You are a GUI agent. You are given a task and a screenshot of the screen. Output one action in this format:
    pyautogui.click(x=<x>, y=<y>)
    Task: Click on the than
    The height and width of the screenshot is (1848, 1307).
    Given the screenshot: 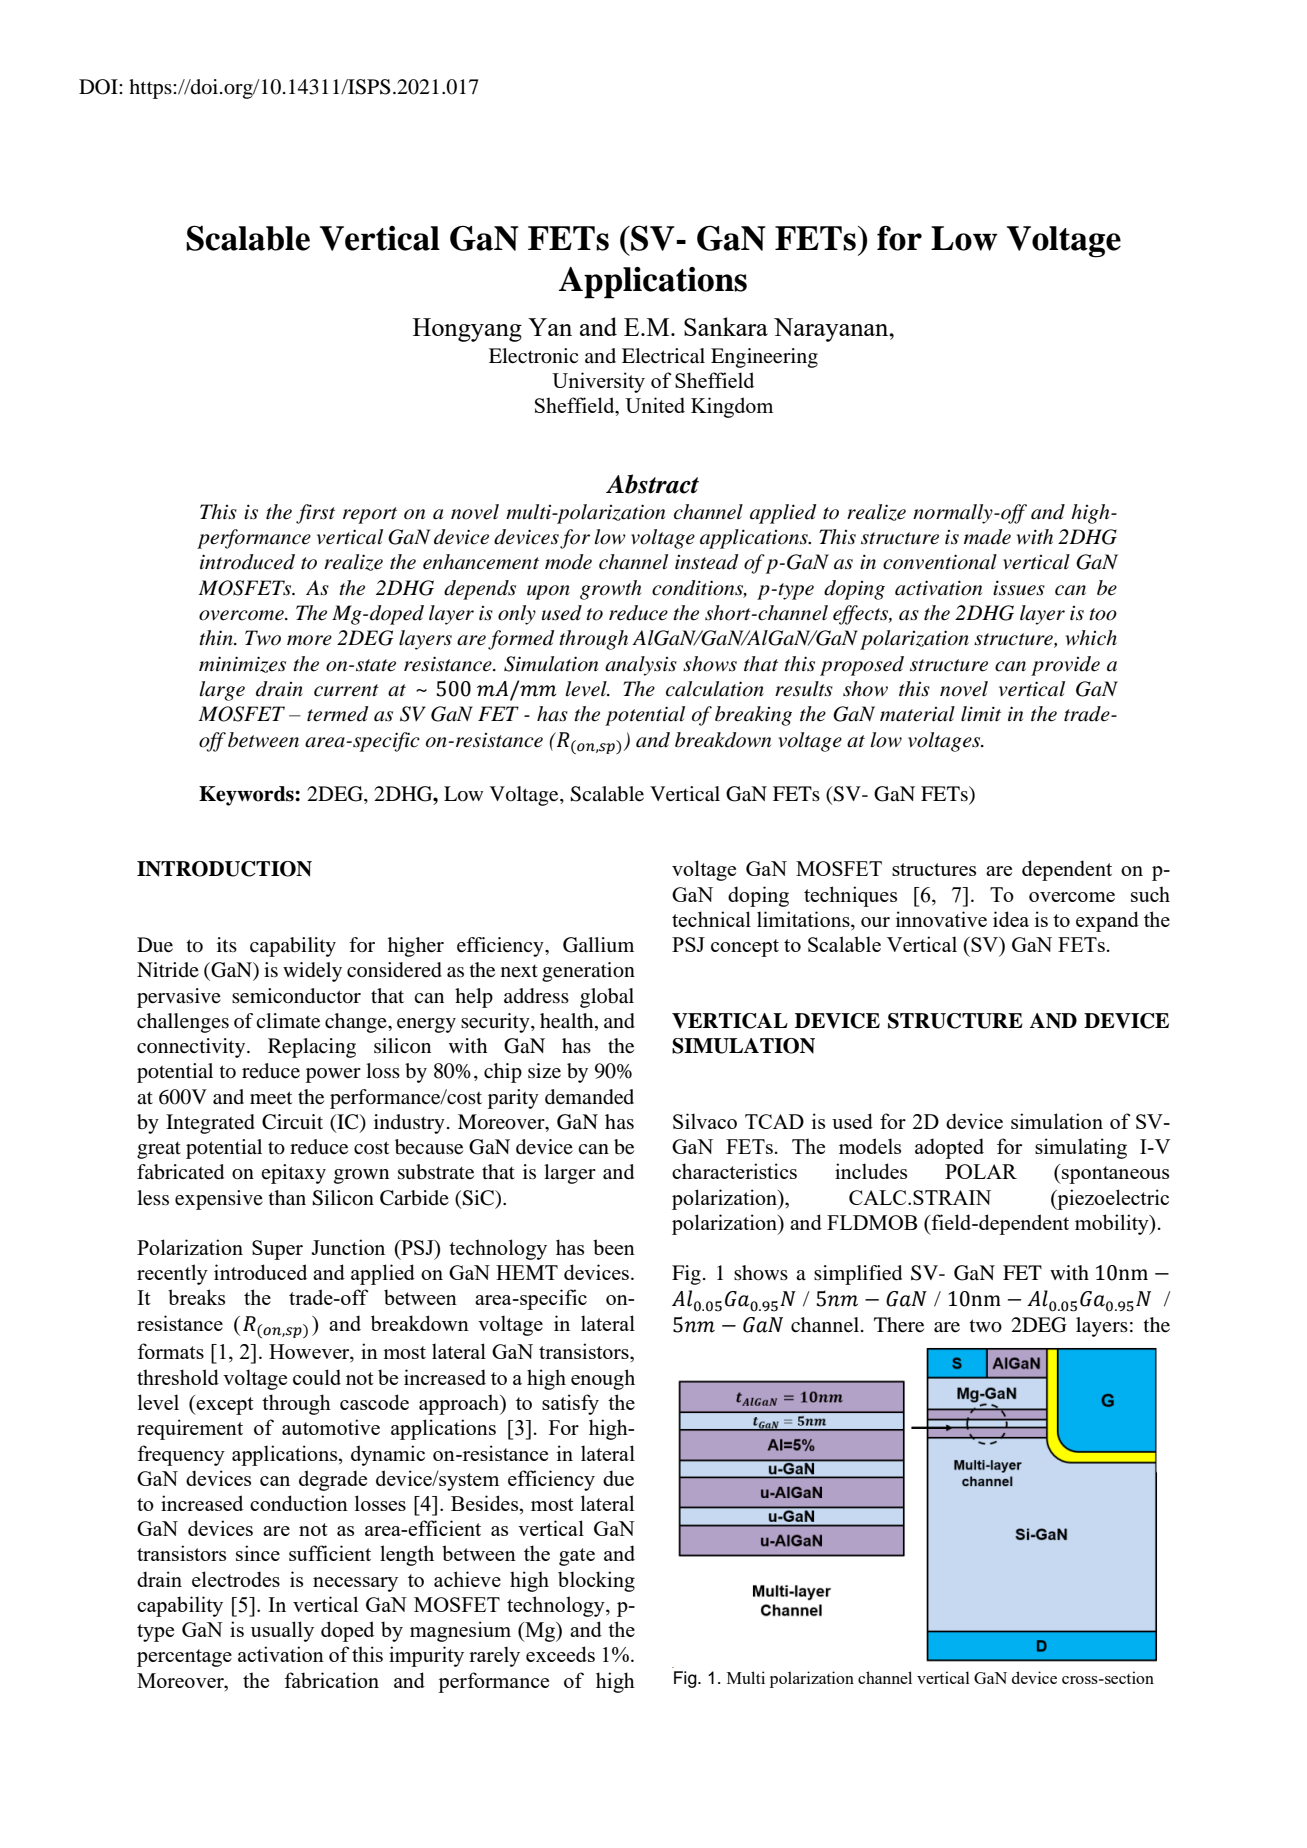 What is the action you would take?
    pyautogui.click(x=287, y=1198)
